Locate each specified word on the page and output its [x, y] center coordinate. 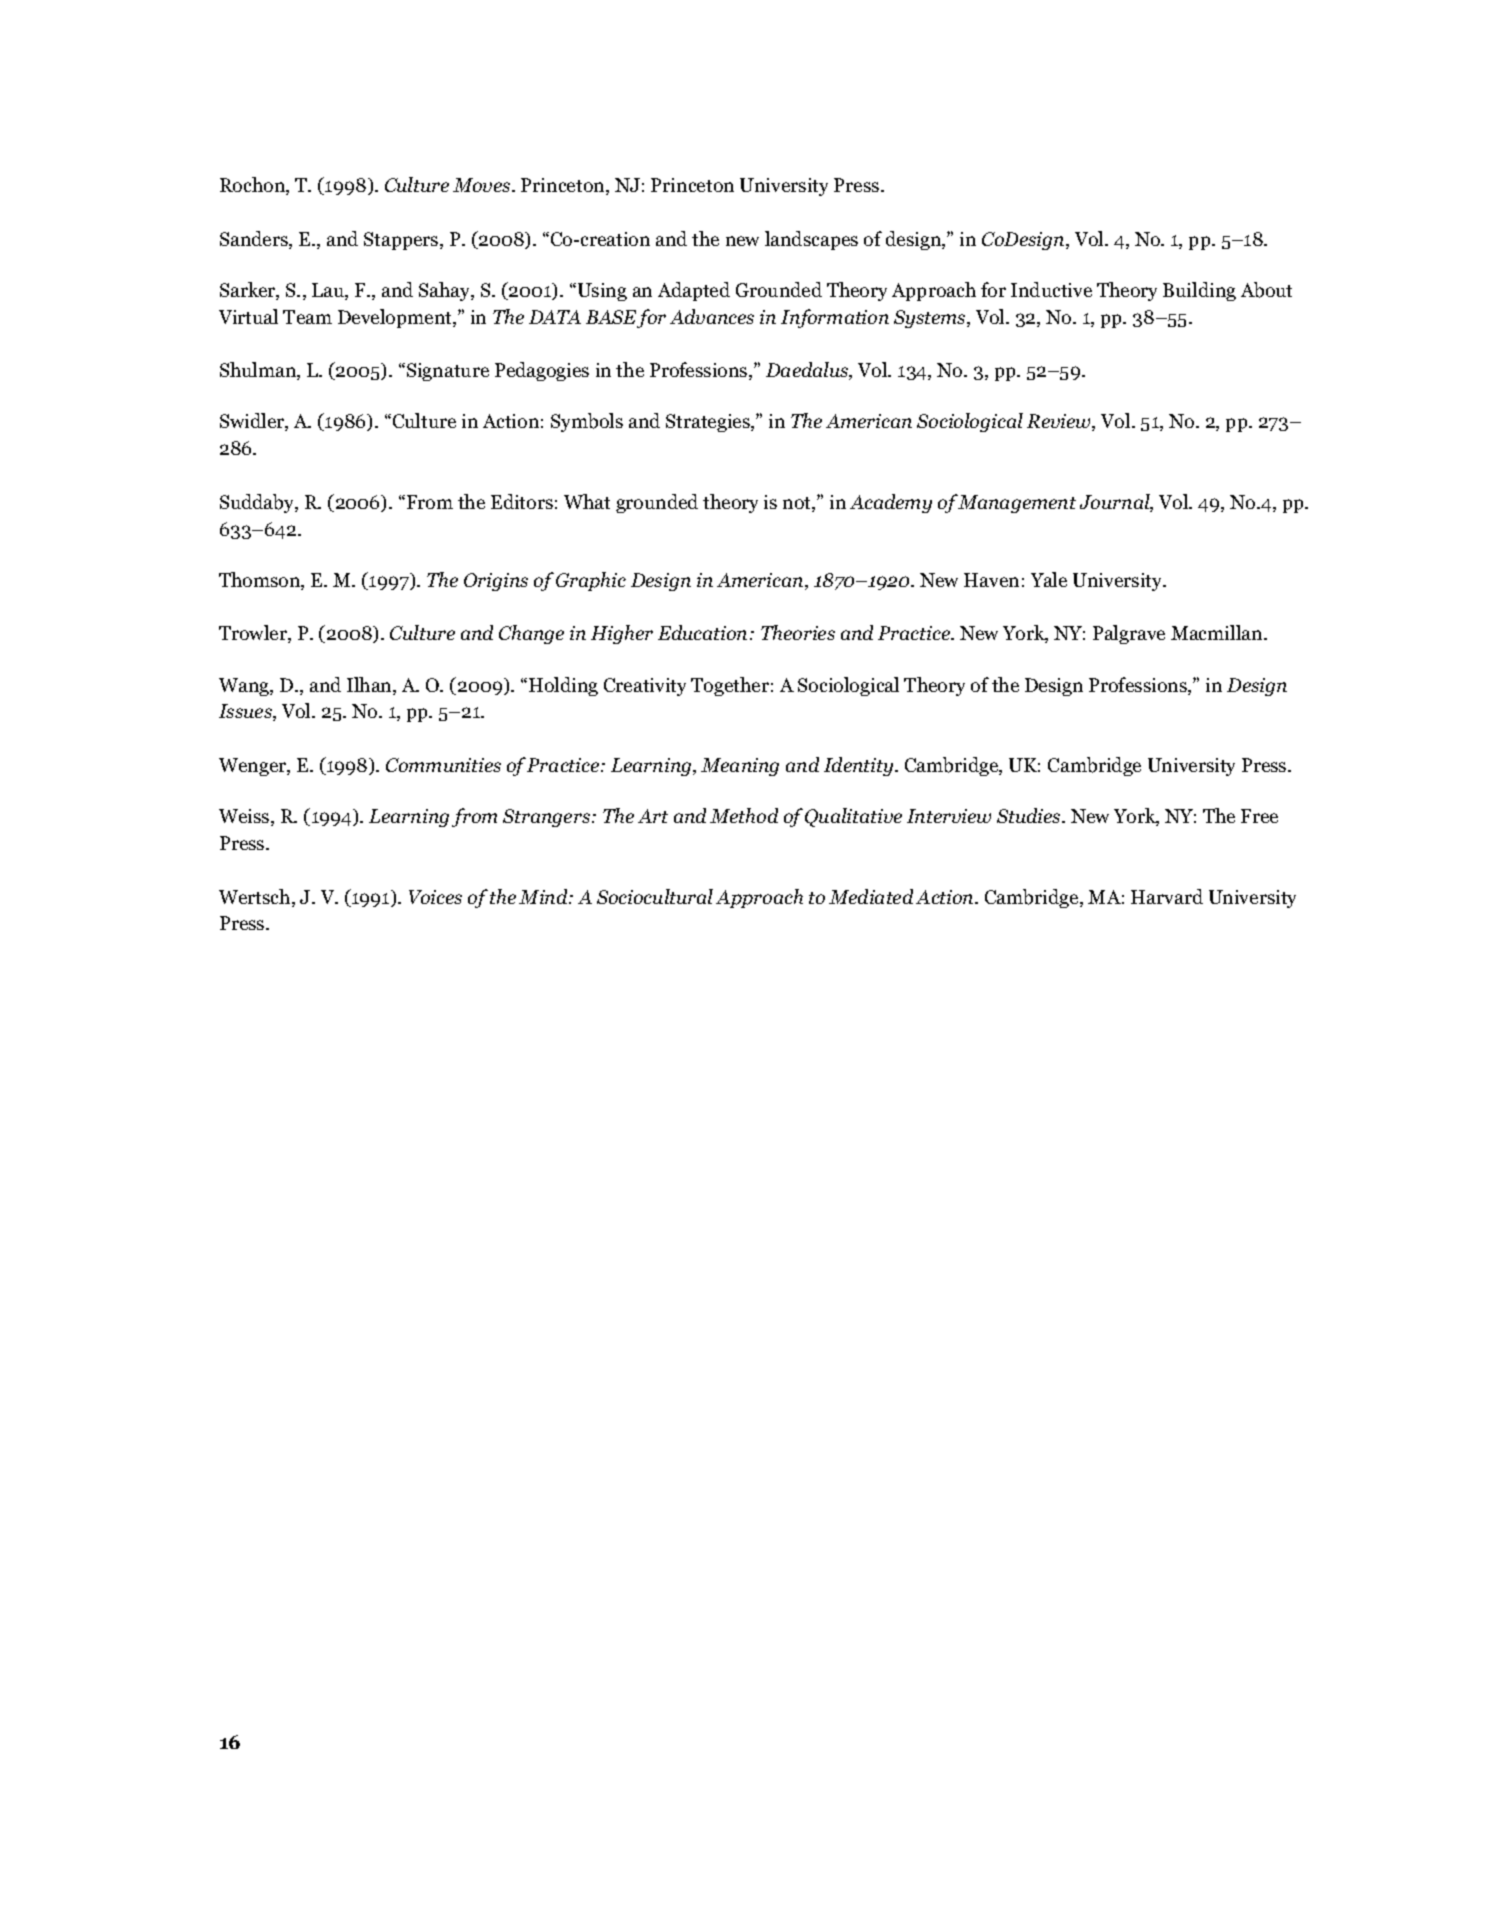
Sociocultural [655, 896]
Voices [435, 897]
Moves [483, 185]
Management [1017, 504]
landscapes [811, 240]
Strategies [709, 423]
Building [1199, 291]
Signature [448, 372]
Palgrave [1129, 634]
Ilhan [370, 686]
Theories [798, 632]
